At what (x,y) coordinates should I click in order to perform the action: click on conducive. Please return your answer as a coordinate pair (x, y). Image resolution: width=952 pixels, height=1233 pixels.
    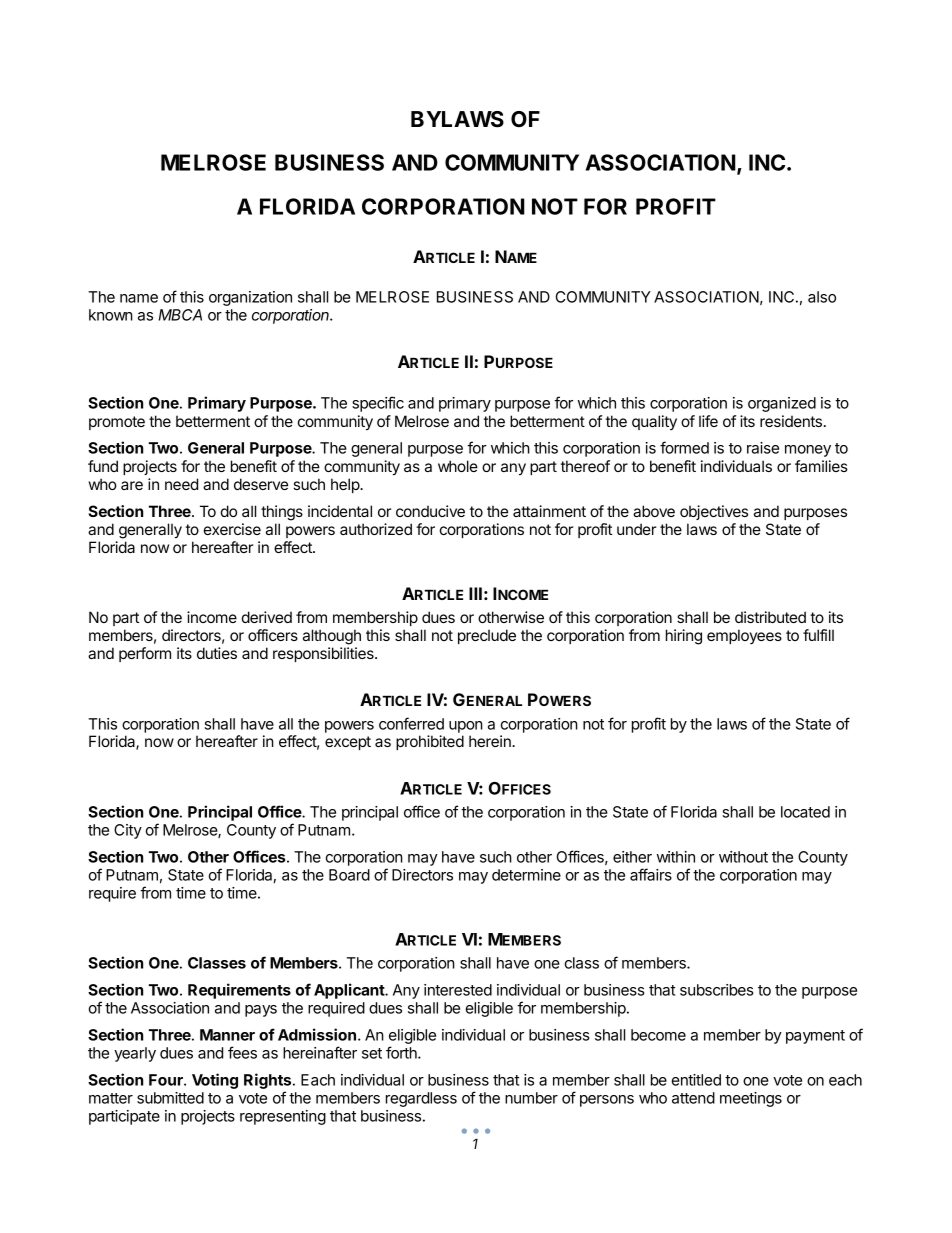
    Looking at the image, I should click on (430, 511).
